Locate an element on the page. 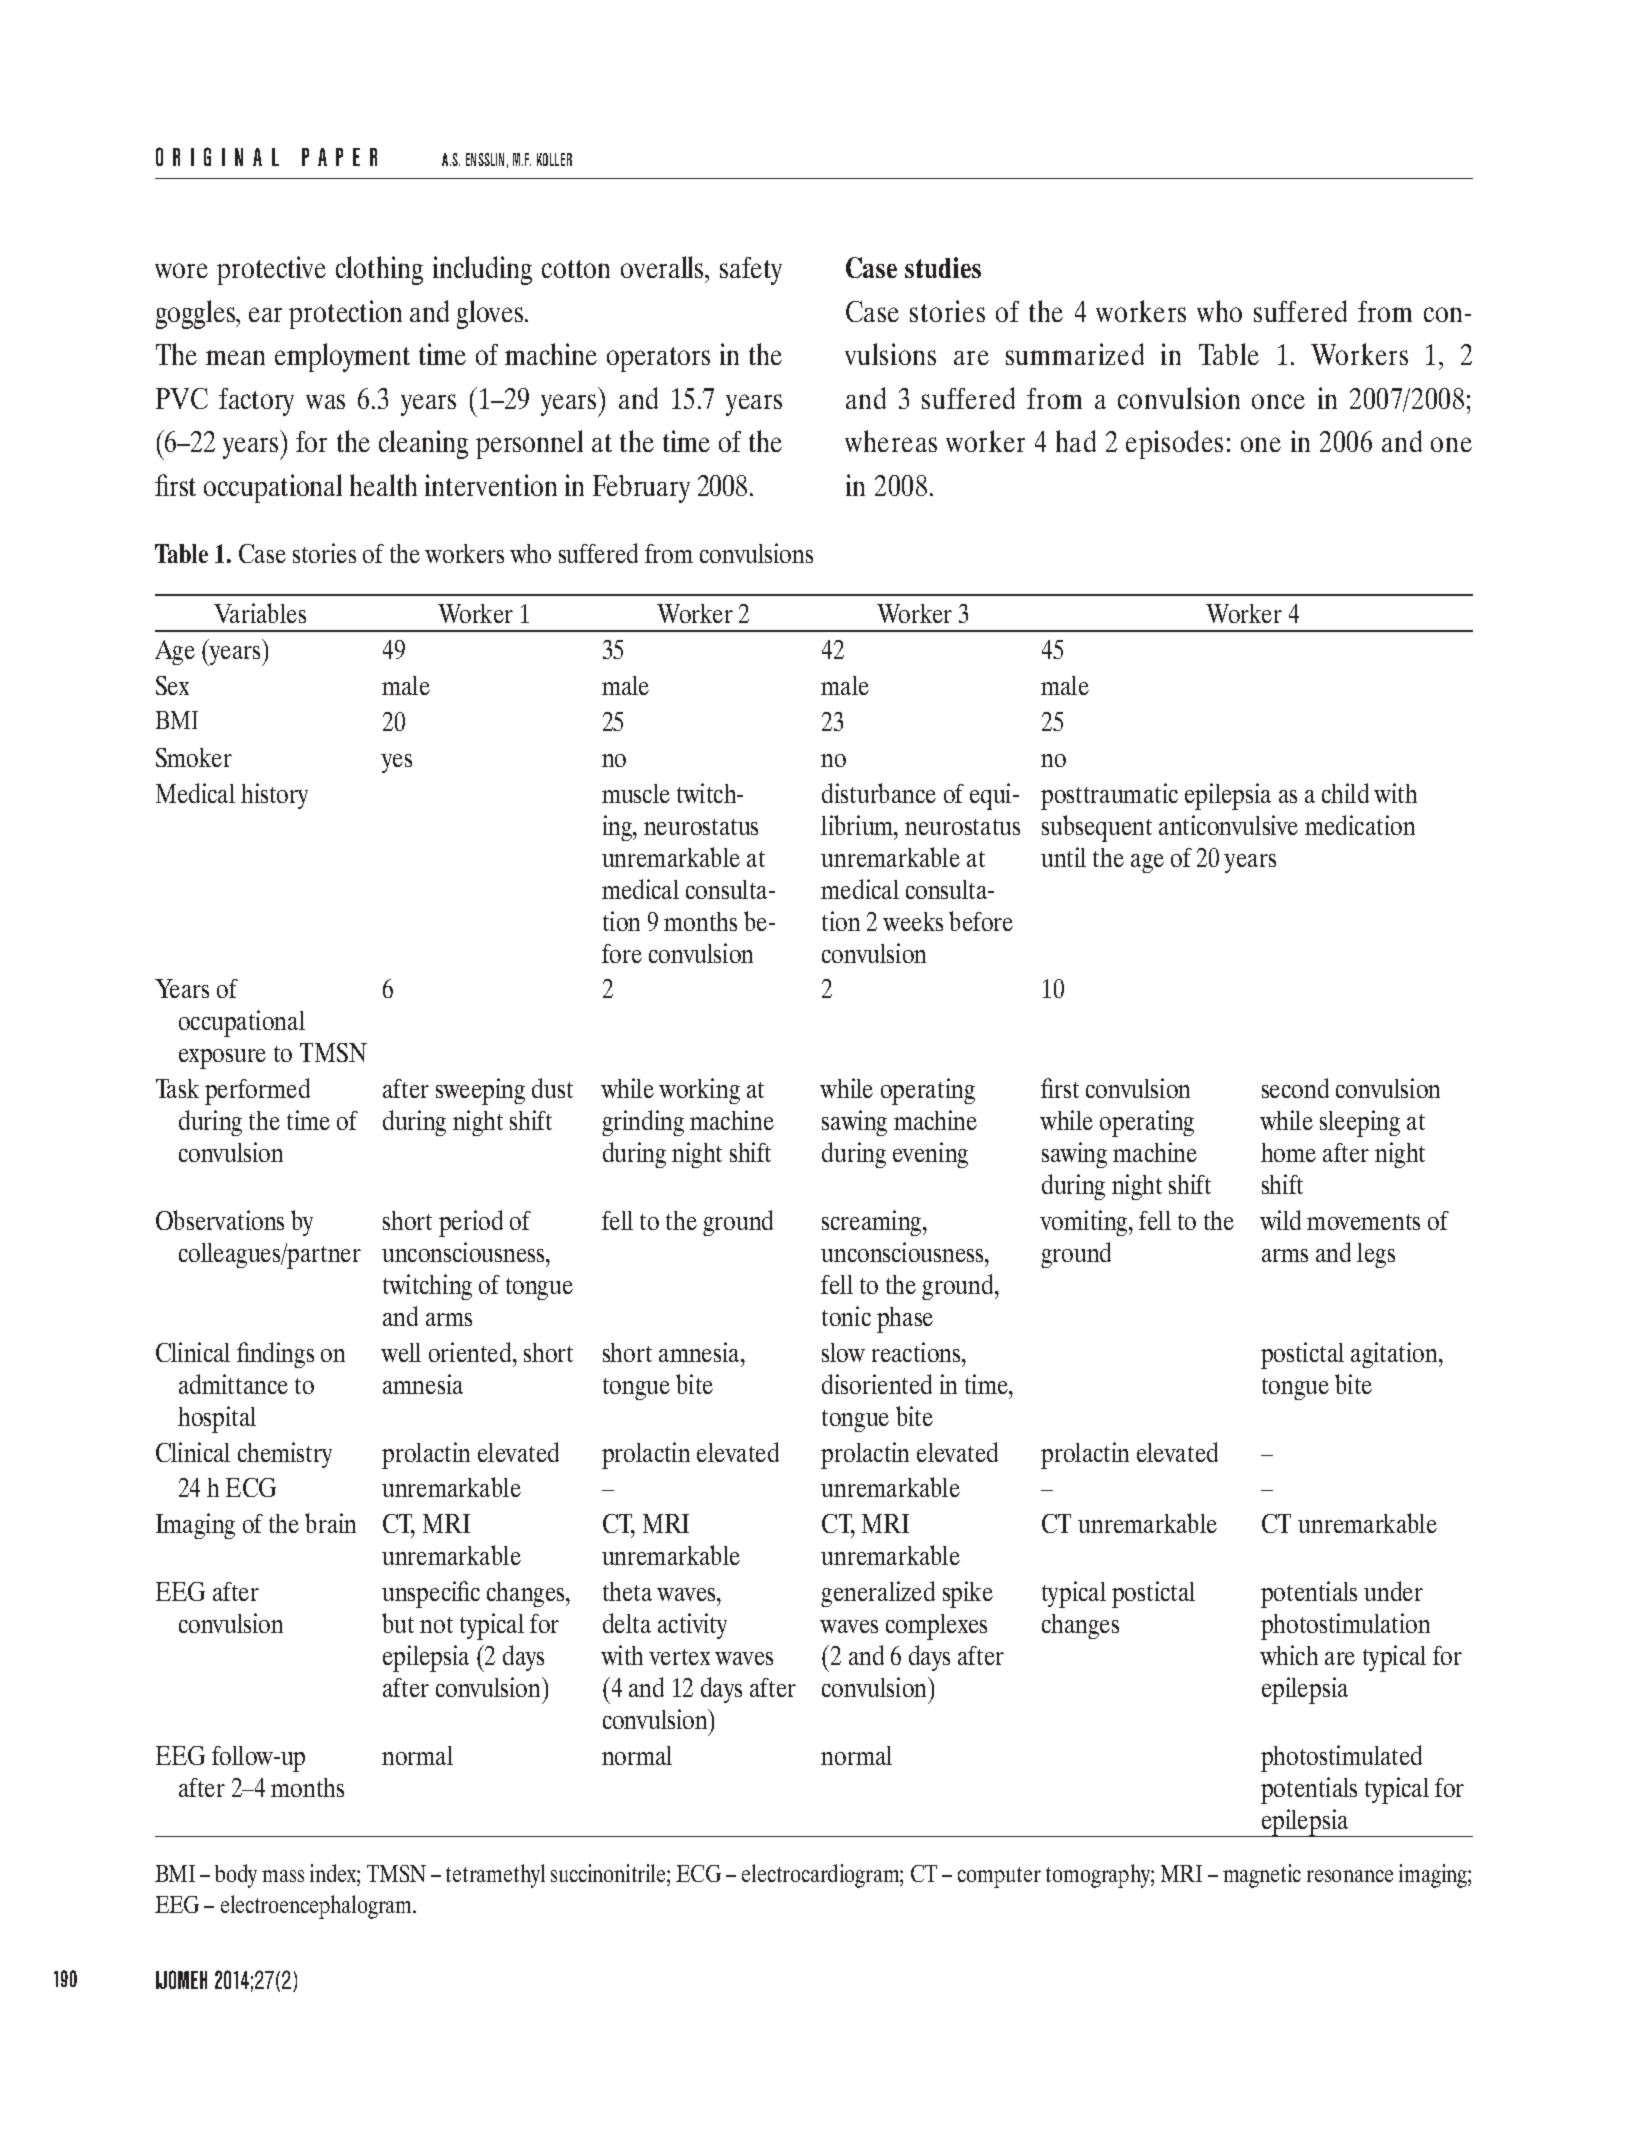  wild is located at coordinates (1280, 1220).
